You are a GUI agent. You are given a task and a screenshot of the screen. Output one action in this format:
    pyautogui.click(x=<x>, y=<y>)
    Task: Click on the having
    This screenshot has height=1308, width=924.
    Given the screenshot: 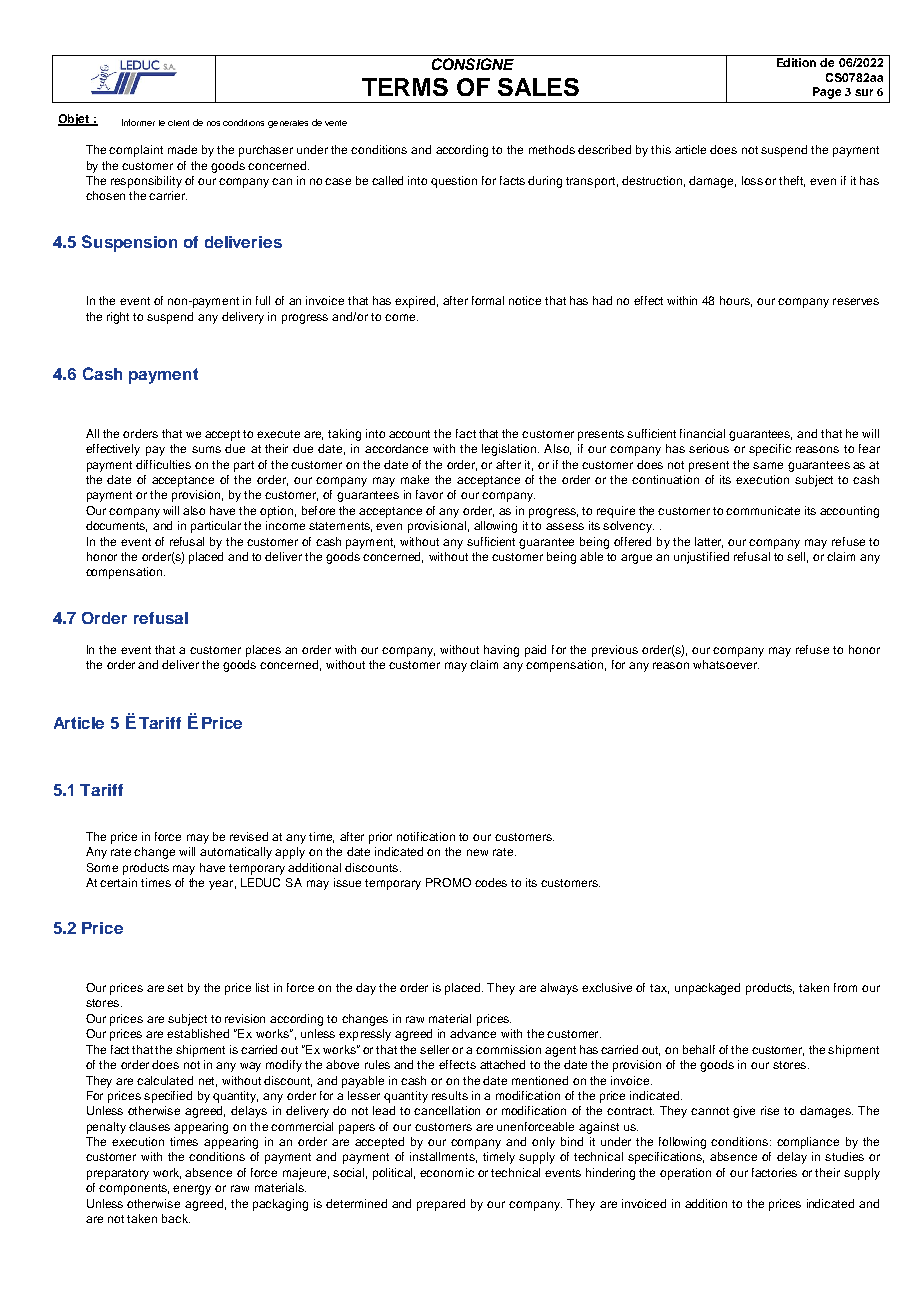 What is the action you would take?
    pyautogui.click(x=501, y=651)
